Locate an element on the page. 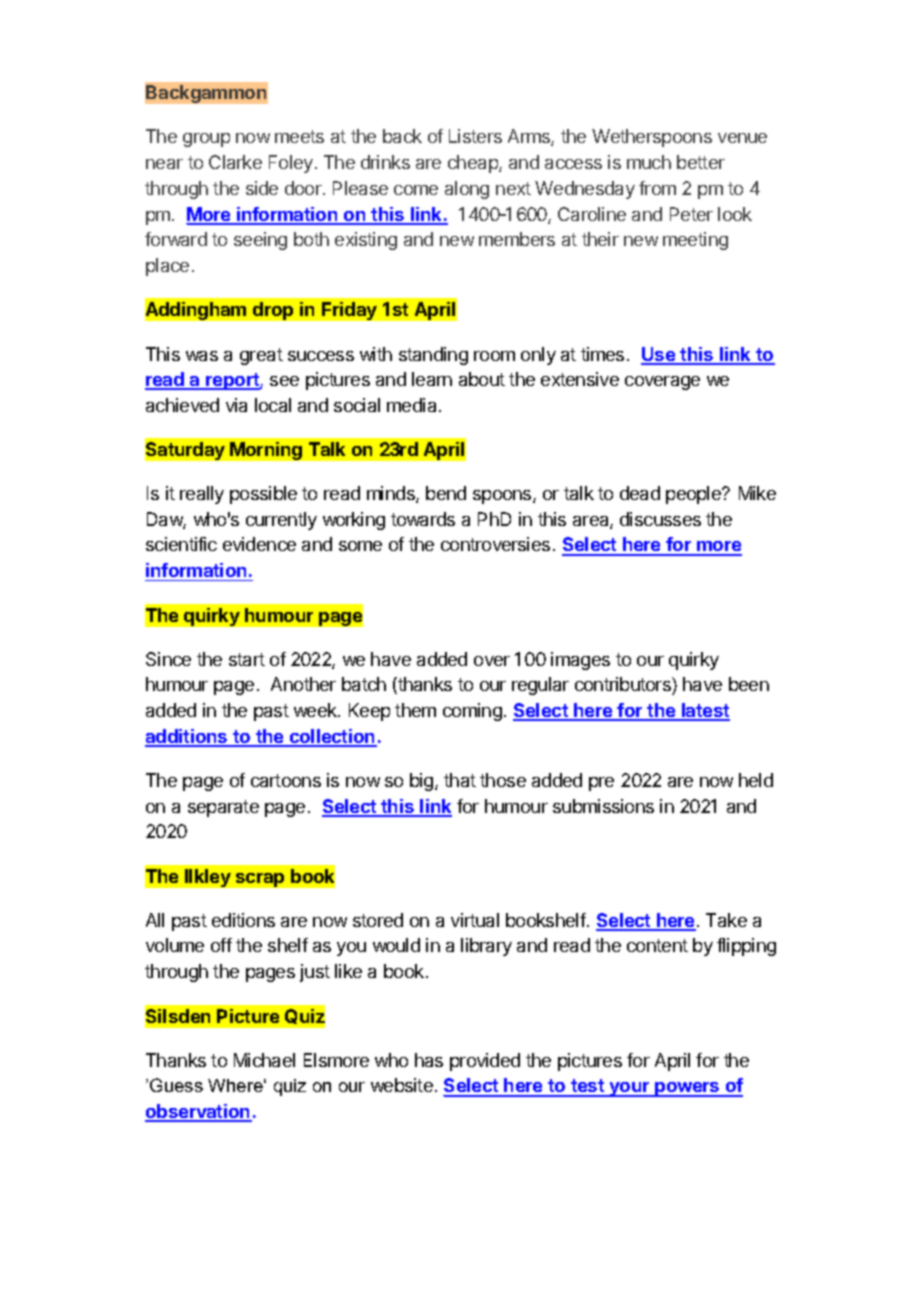 Image resolution: width=924 pixels, height=1308 pixels. Clarke is located at coordinates (235, 162).
